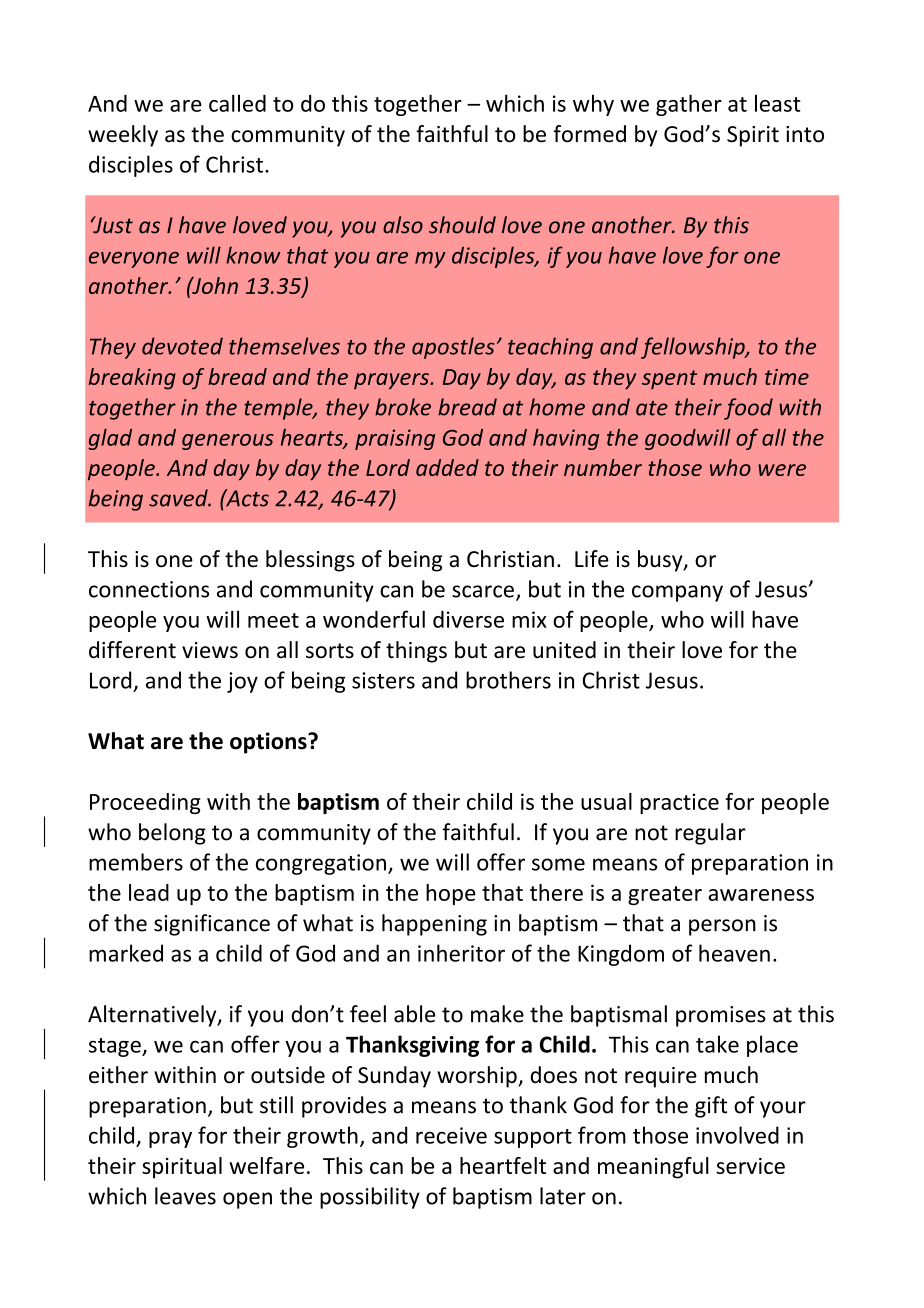 The image size is (924, 1308). Describe the element at coordinates (149, 589) in the screenshot. I see `connections` at that location.
